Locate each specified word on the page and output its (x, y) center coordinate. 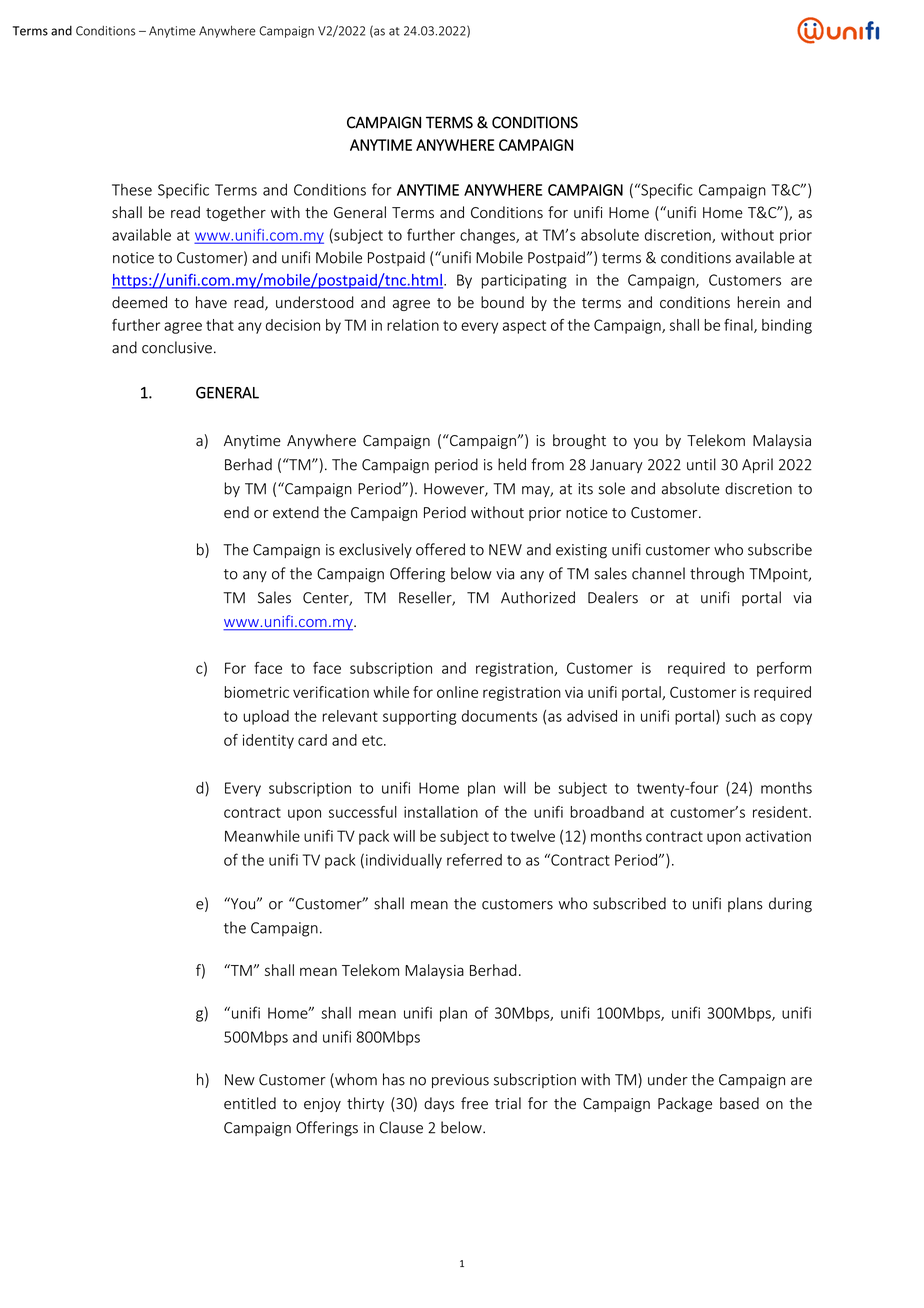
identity (268, 741)
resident (781, 812)
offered (440, 549)
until (701, 464)
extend (296, 512)
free (474, 1103)
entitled (250, 1103)
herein (759, 302)
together (236, 213)
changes (488, 236)
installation (441, 812)
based (739, 1103)
